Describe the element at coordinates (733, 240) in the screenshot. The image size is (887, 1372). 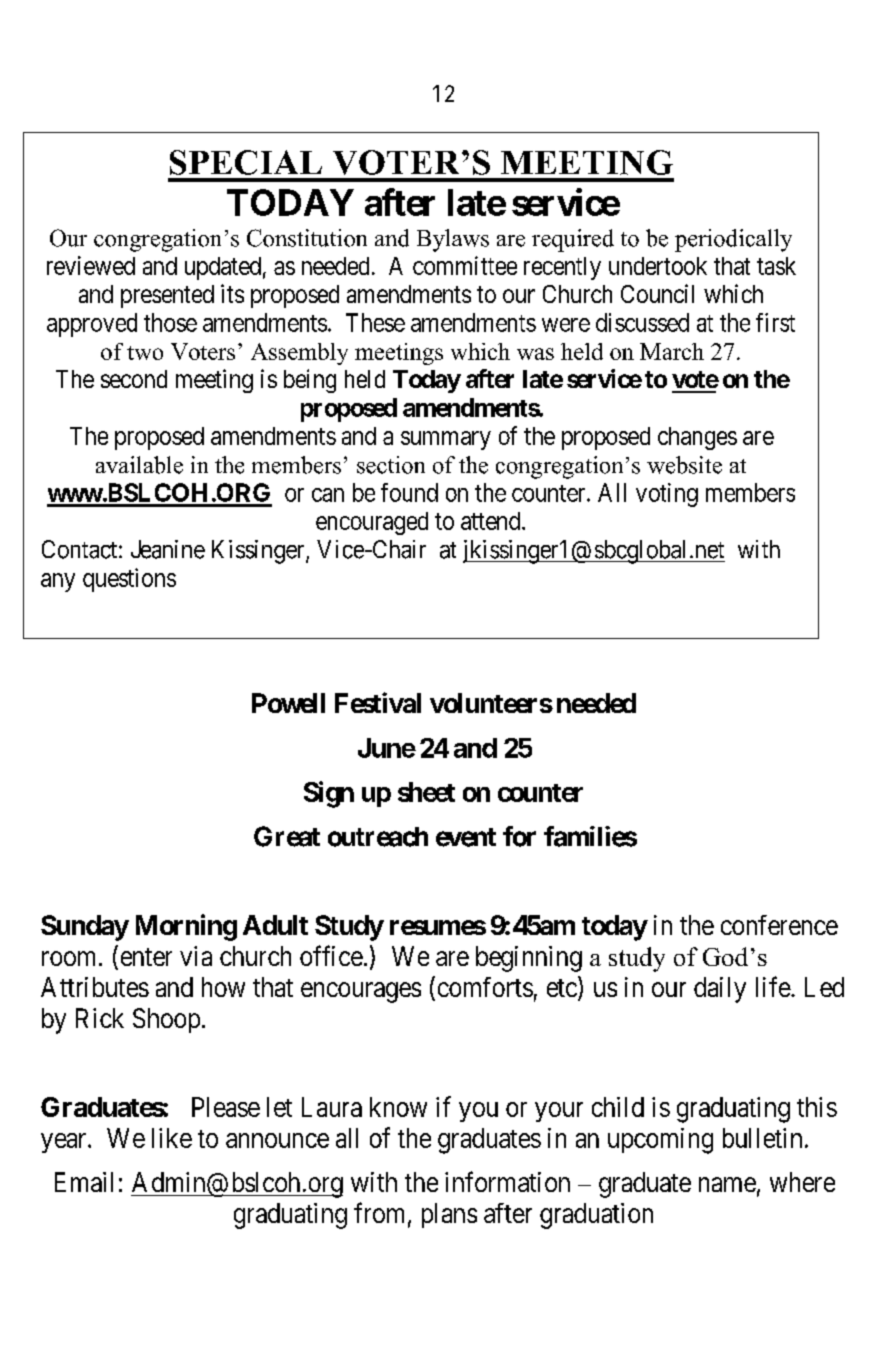
I see `periodically` at that location.
